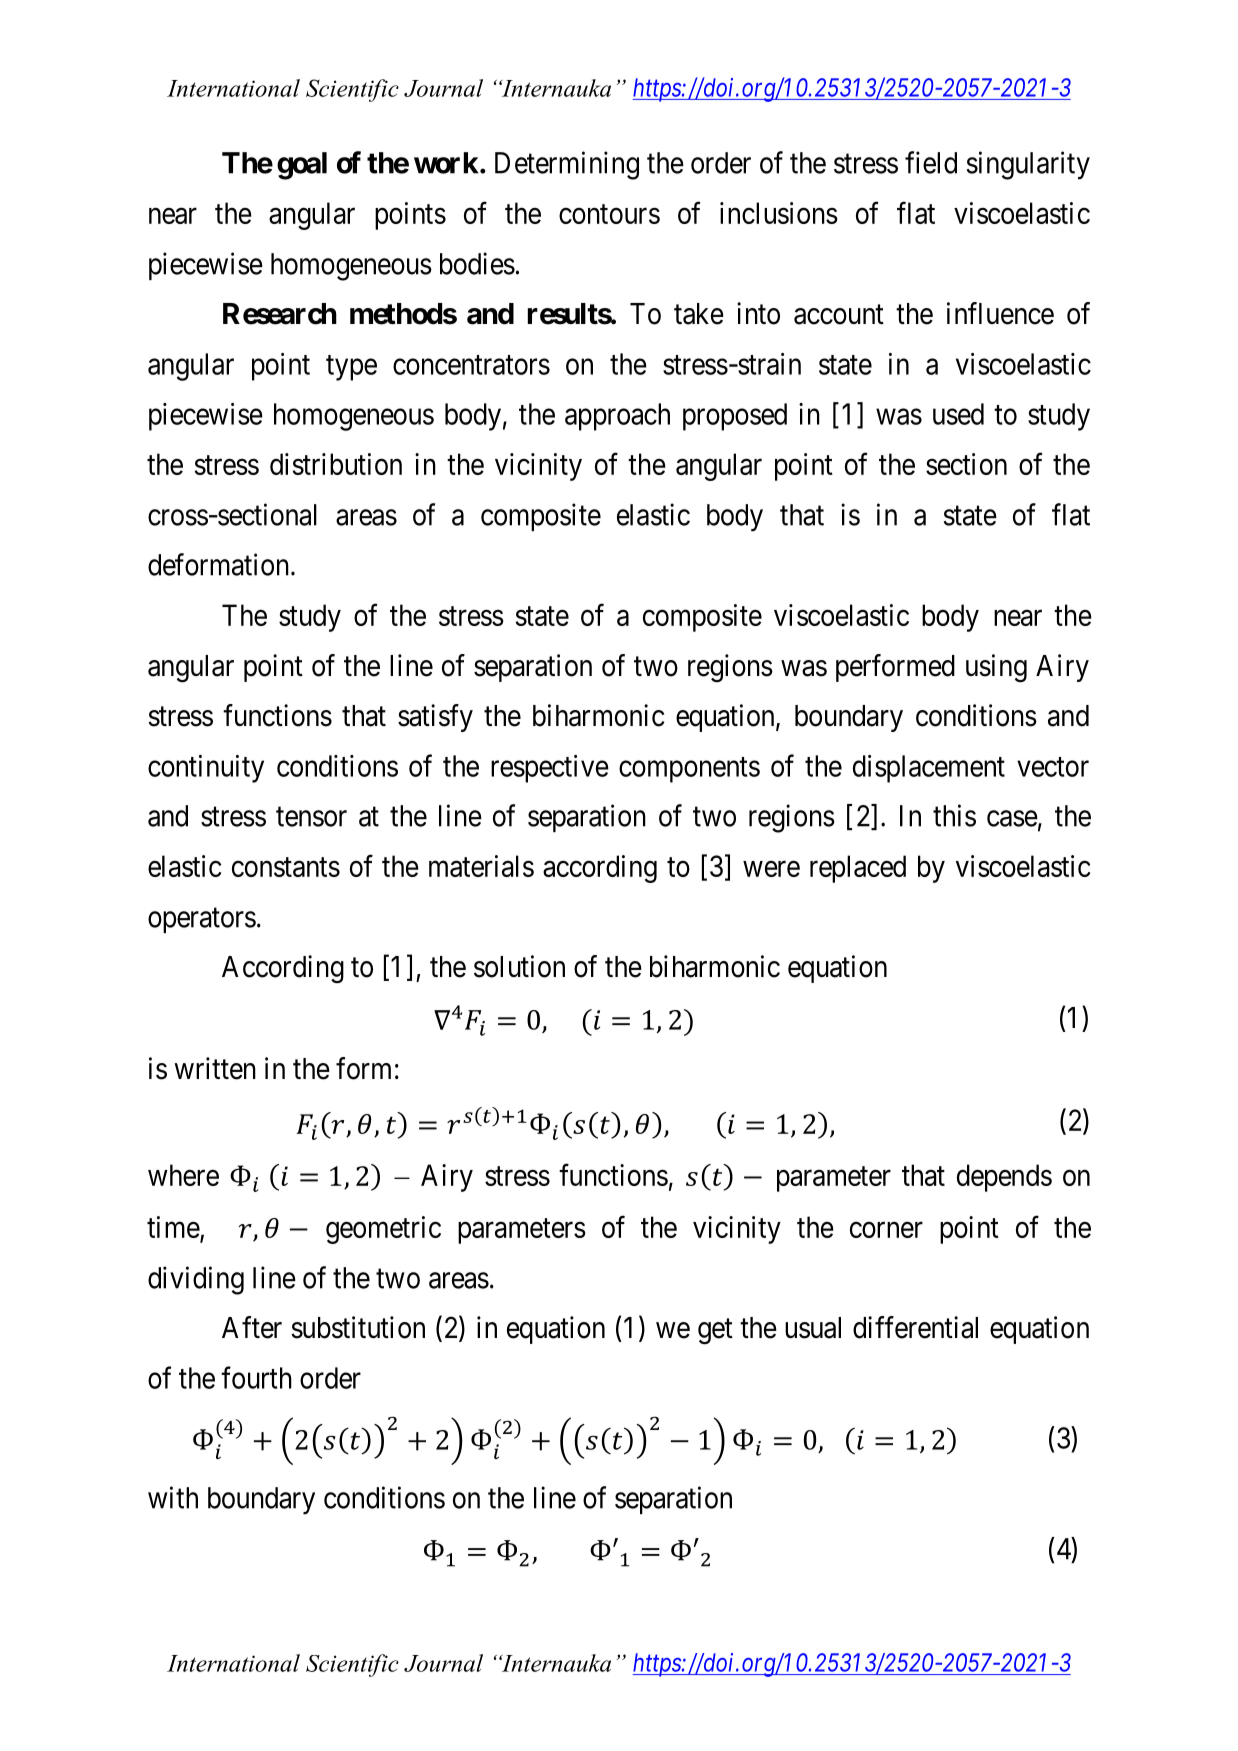 This screenshot has width=1238, height=1751. Describe the element at coordinates (931, 162) in the screenshot. I see `field` at that location.
